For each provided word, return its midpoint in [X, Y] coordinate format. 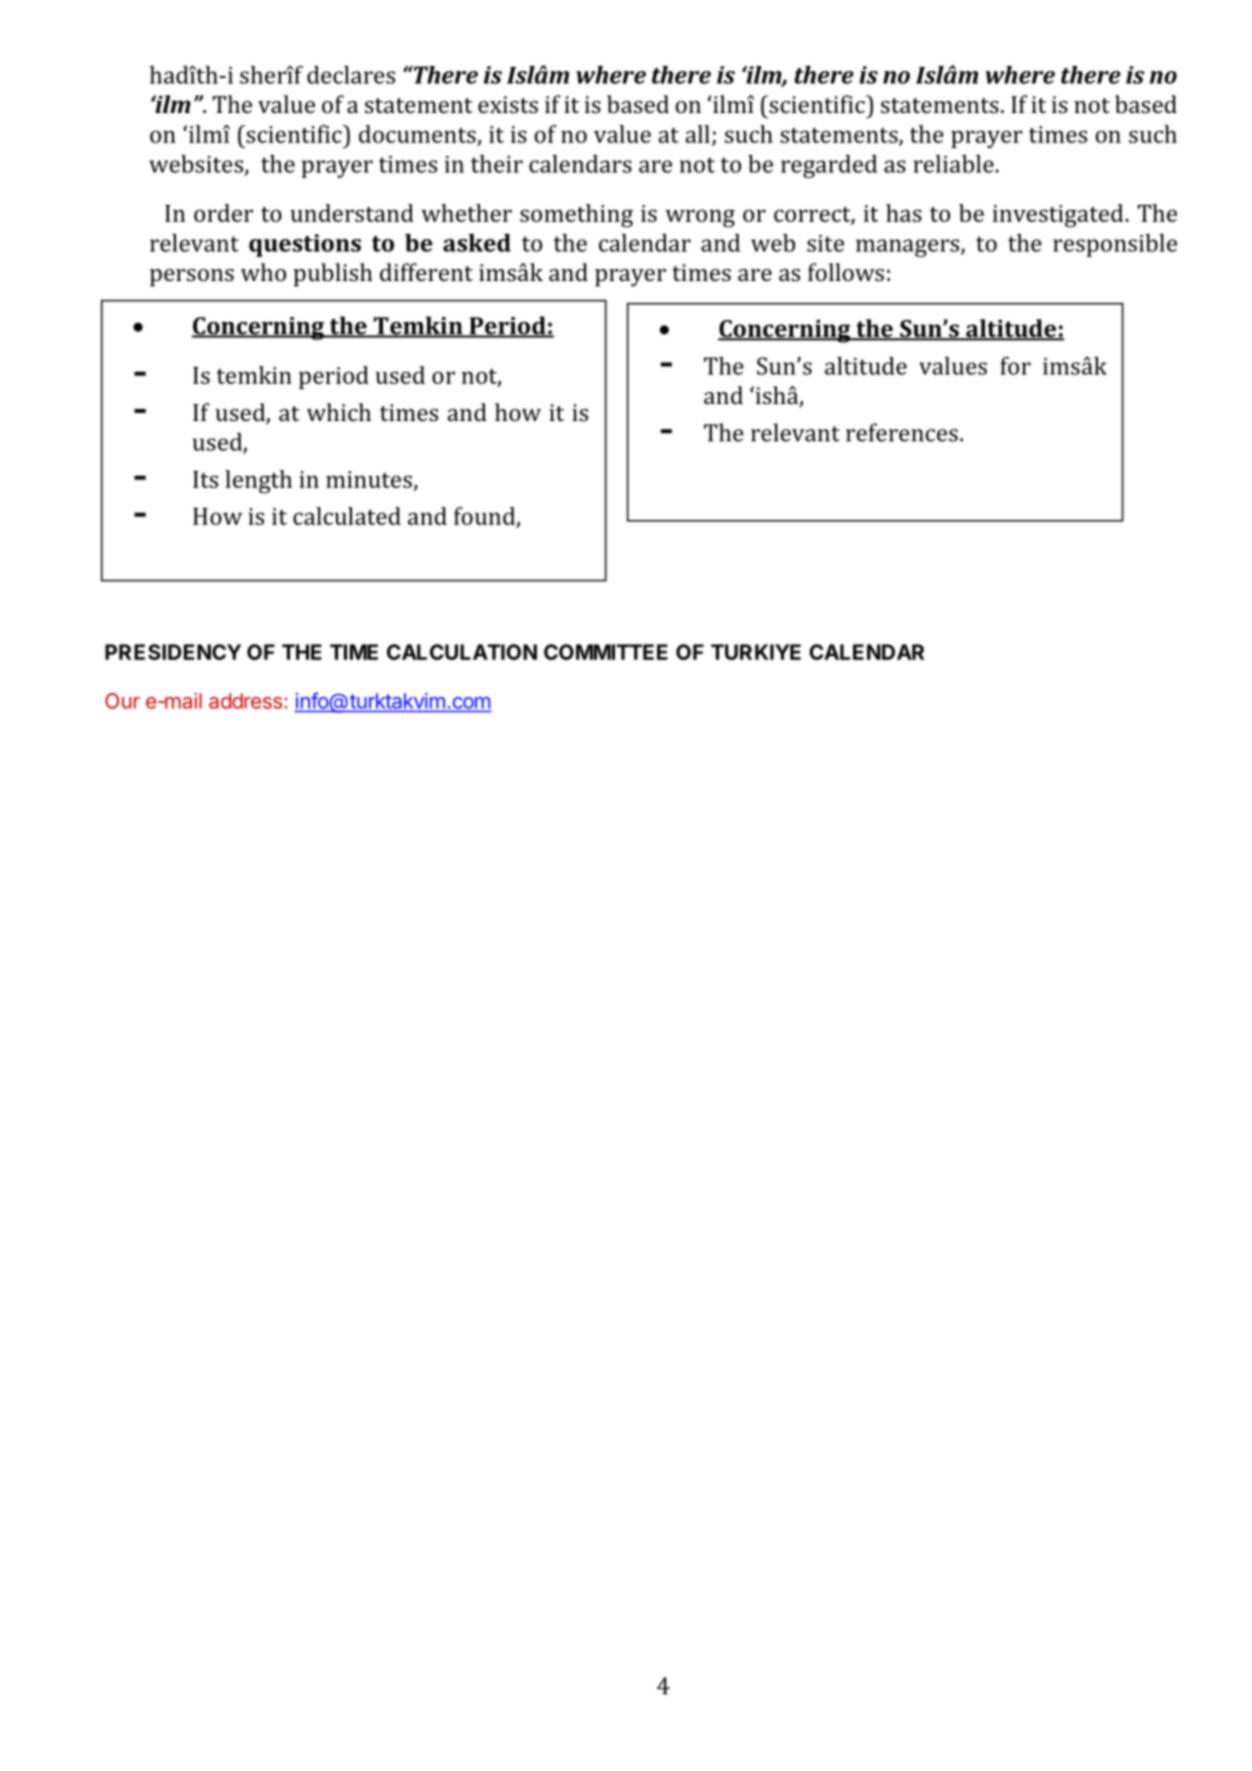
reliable [953, 164]
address [245, 701]
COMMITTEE [606, 652]
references [902, 432]
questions [305, 245]
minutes [369, 479]
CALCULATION [462, 652]
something [576, 216]
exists [508, 104]
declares [351, 75]
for [1015, 366]
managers [909, 248]
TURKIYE [756, 652]
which [339, 412]
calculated [347, 516]
